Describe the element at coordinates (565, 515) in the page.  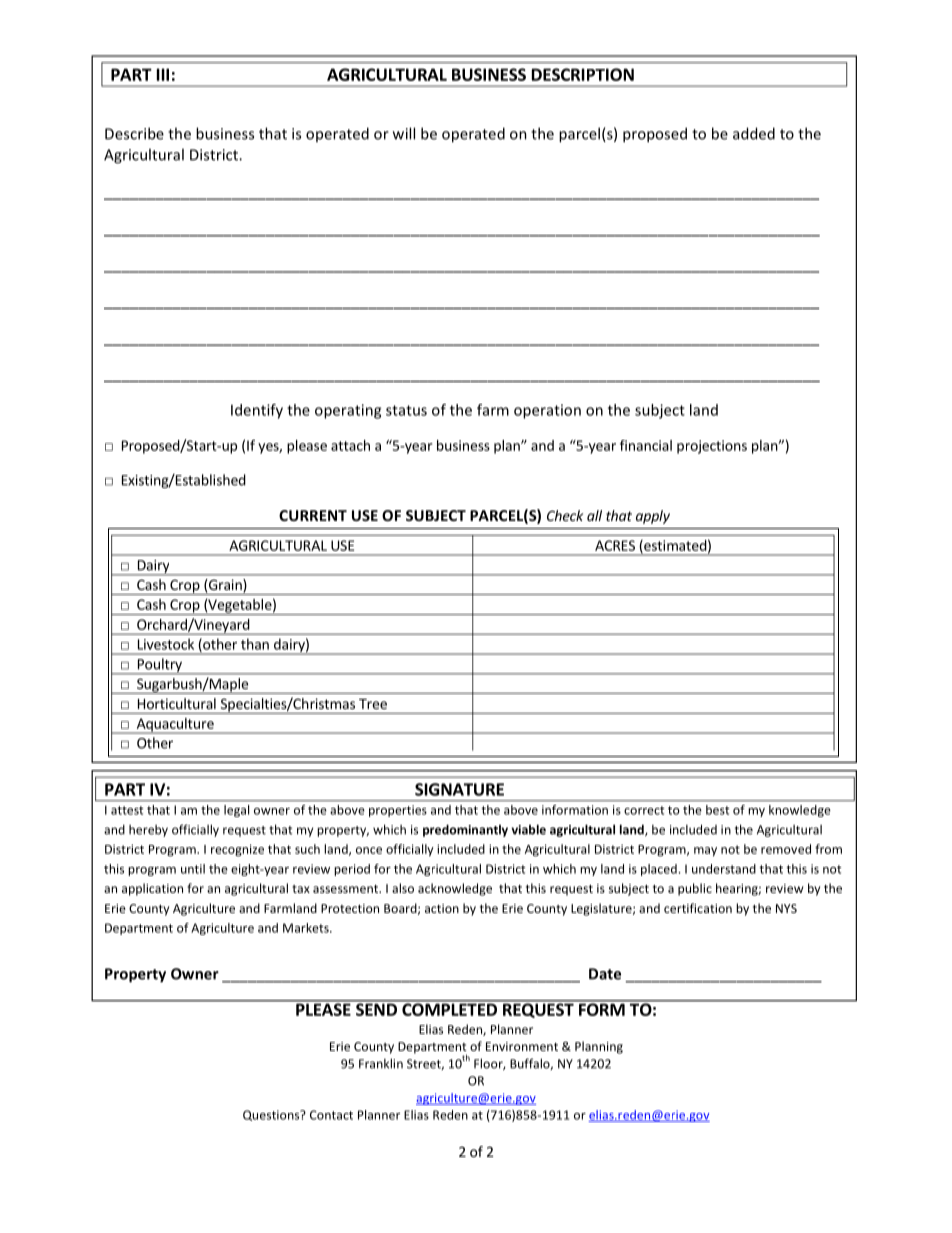
I see `Check` at that location.
